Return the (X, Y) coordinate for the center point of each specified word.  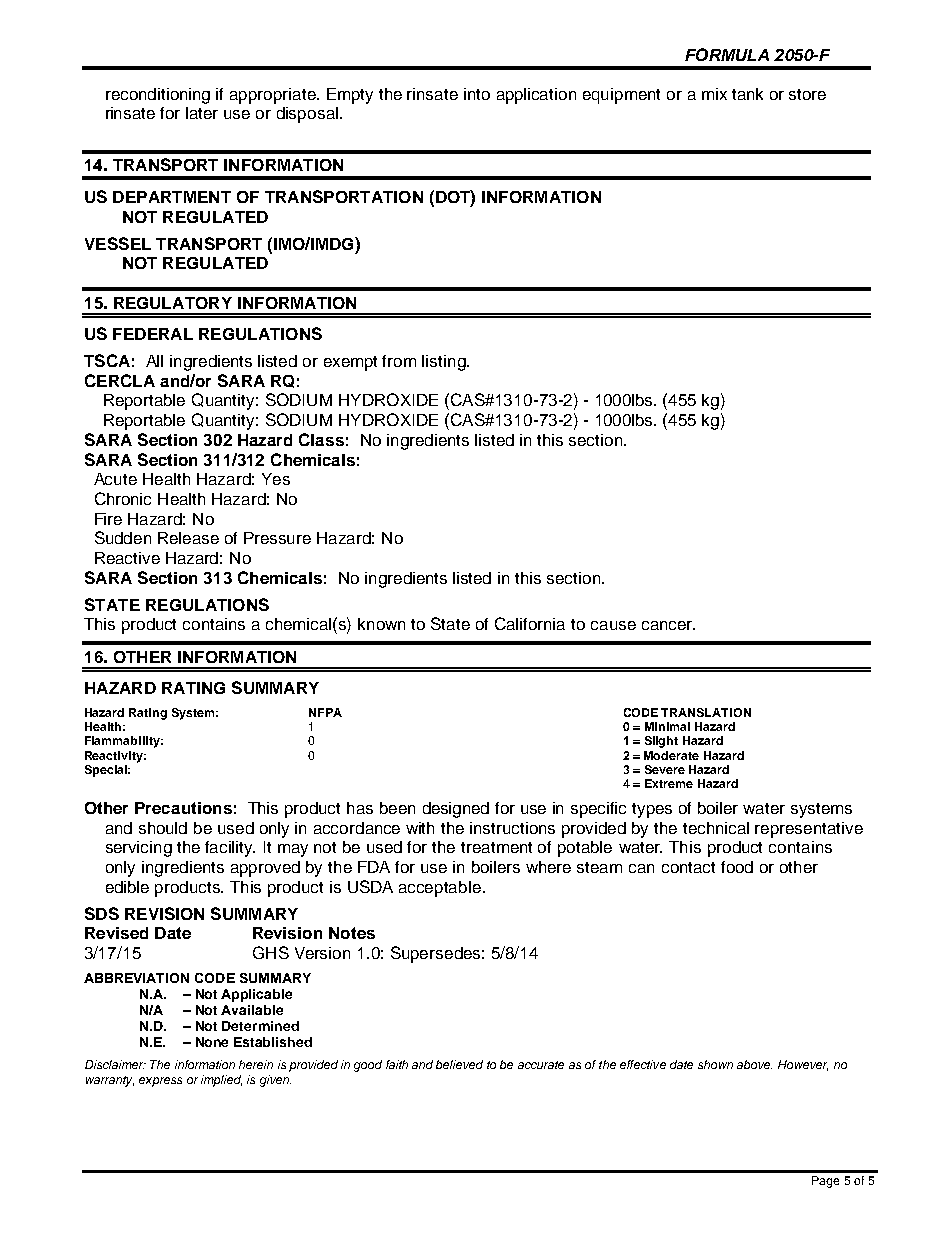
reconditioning (158, 96)
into (477, 94)
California (530, 623)
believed (459, 1064)
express (160, 1082)
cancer (668, 625)
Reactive (127, 558)
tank (747, 94)
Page (825, 1182)
